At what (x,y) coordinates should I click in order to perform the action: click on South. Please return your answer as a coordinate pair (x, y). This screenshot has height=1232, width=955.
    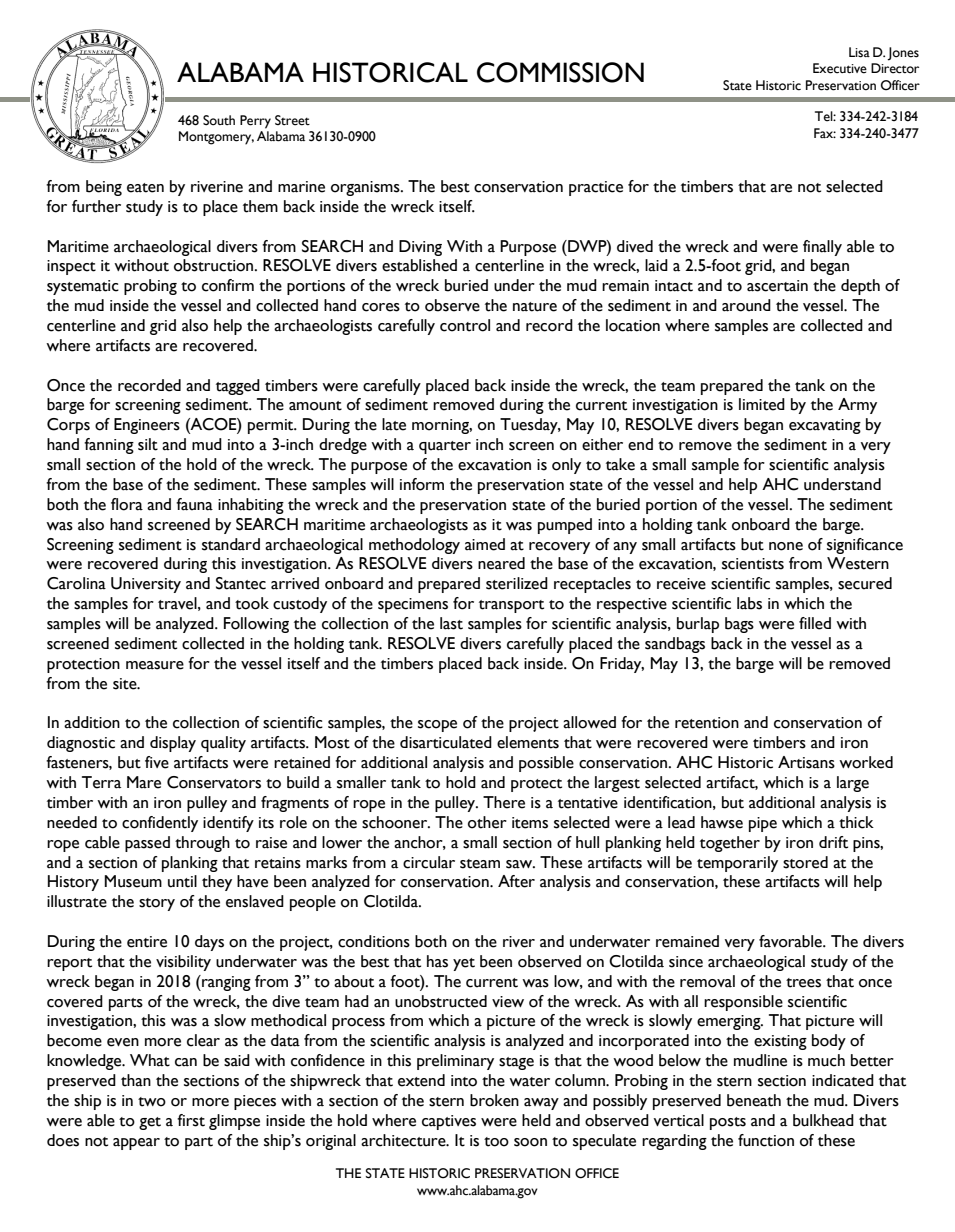
    Looking at the image, I should click on (219, 120).
